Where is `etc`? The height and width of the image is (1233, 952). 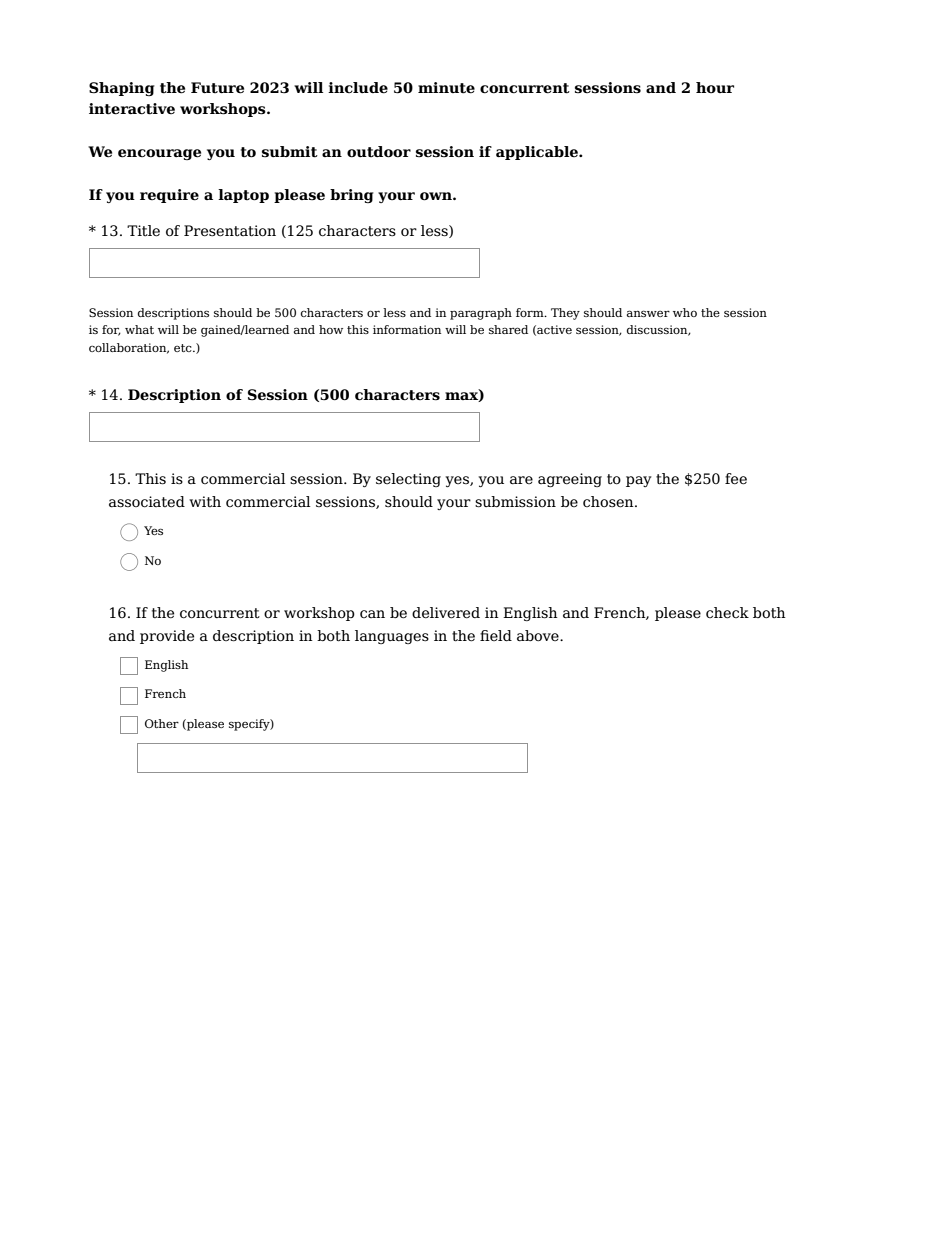
etc is located at coordinates (184, 348).
